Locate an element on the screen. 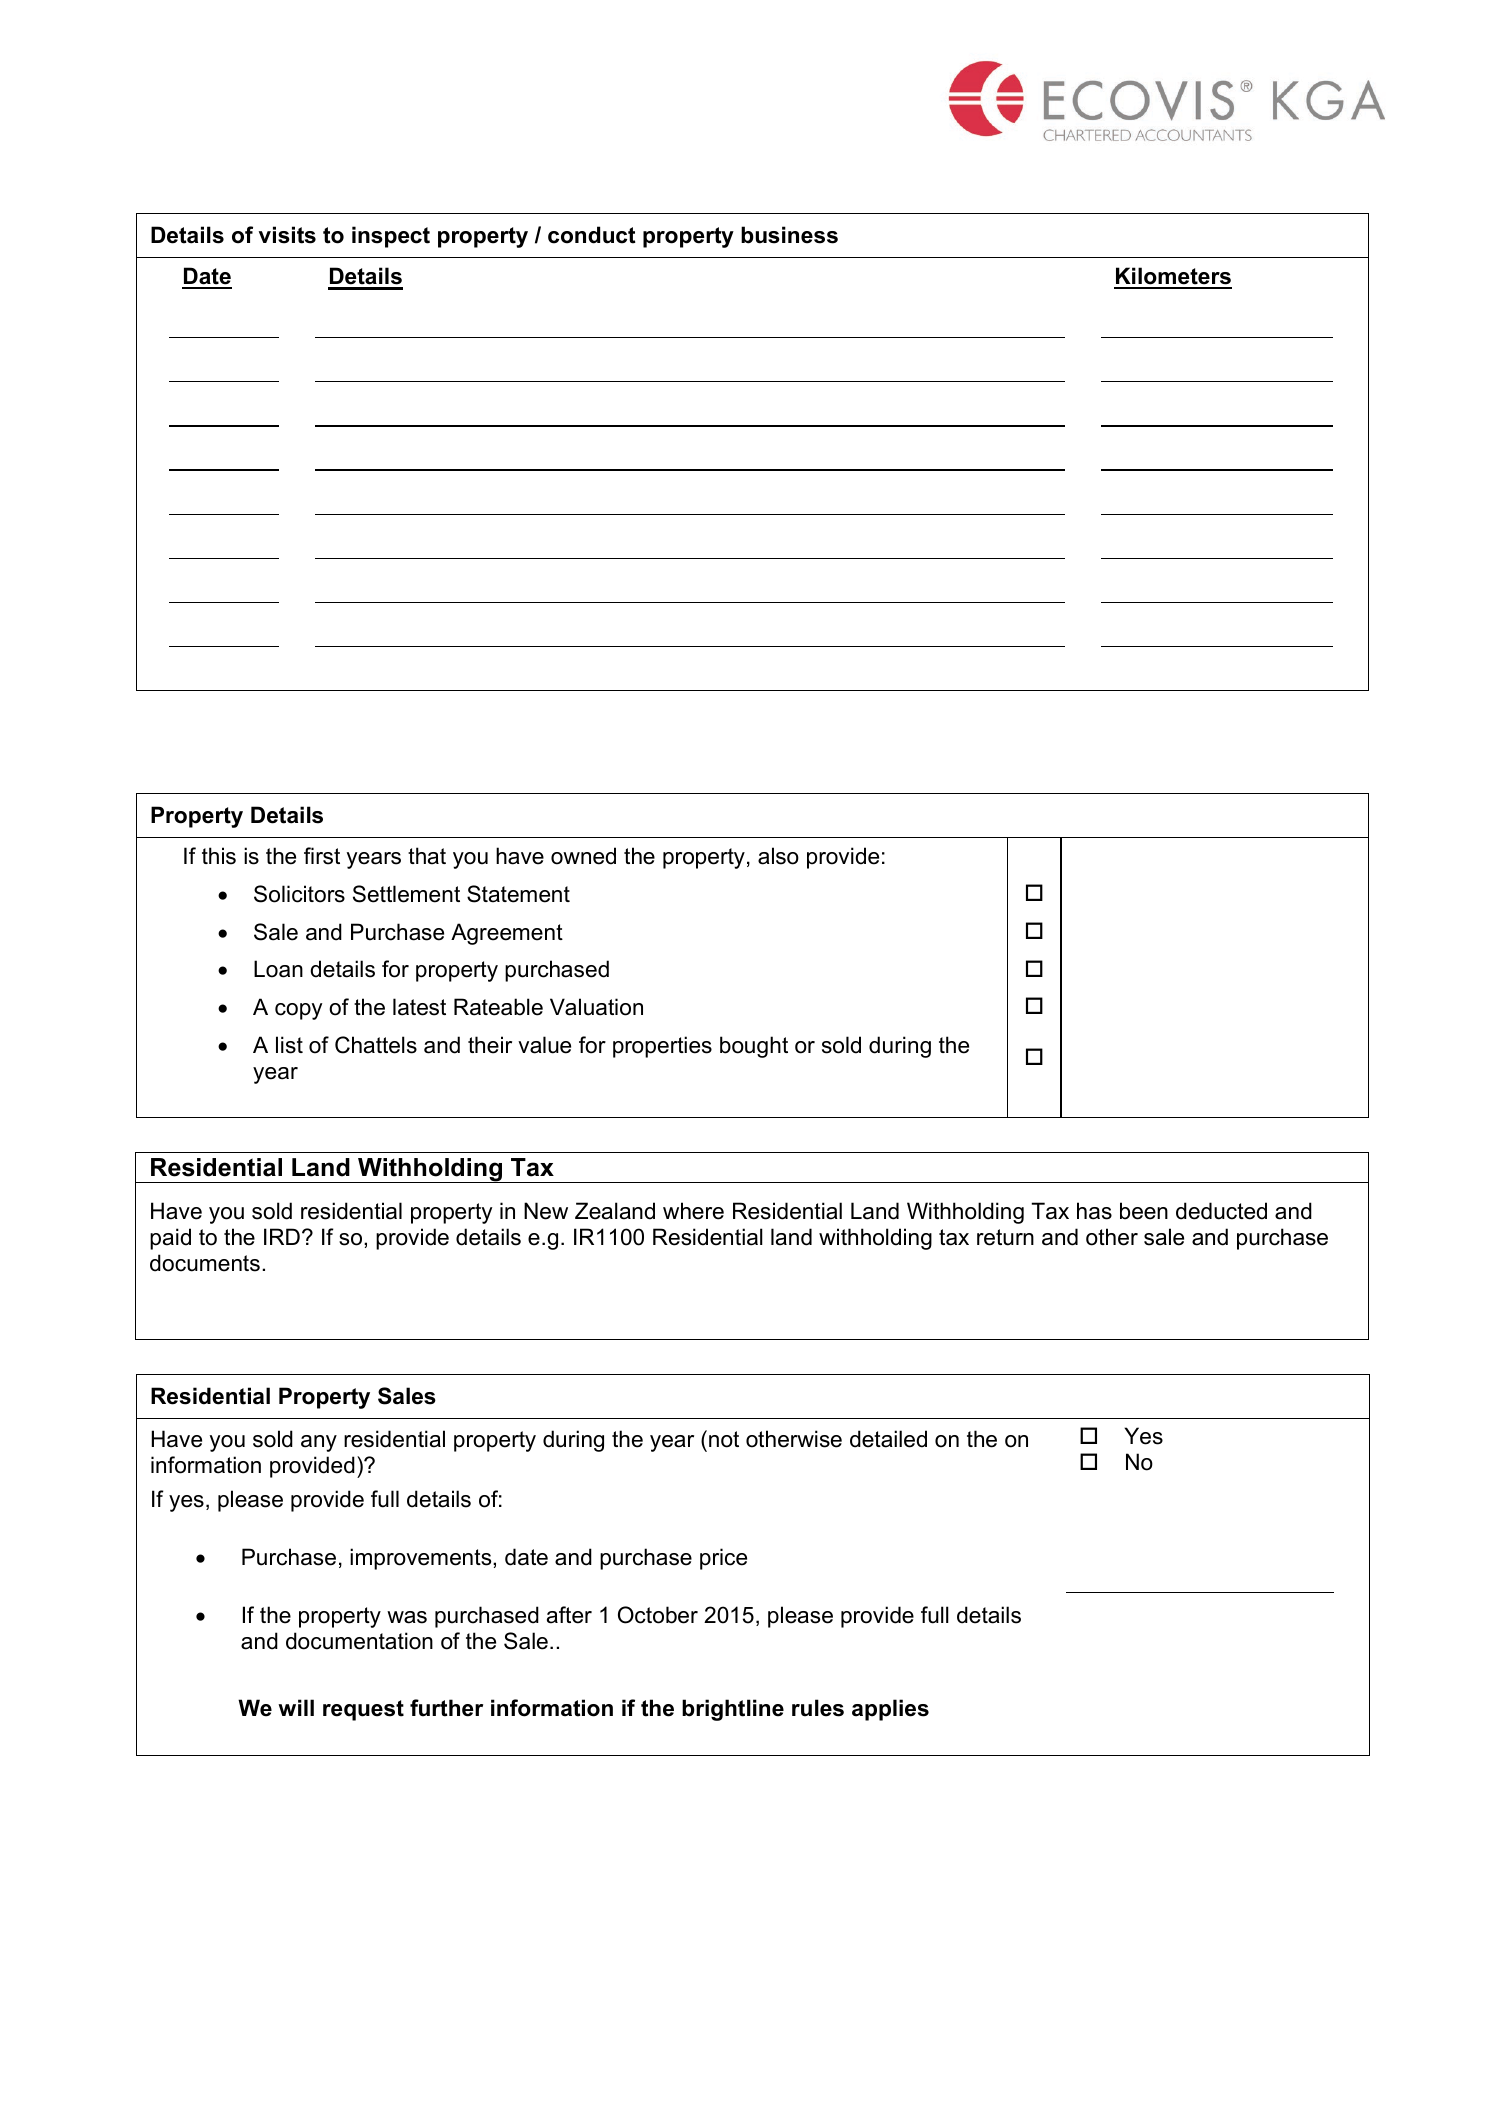  applies is located at coordinates (890, 1710).
